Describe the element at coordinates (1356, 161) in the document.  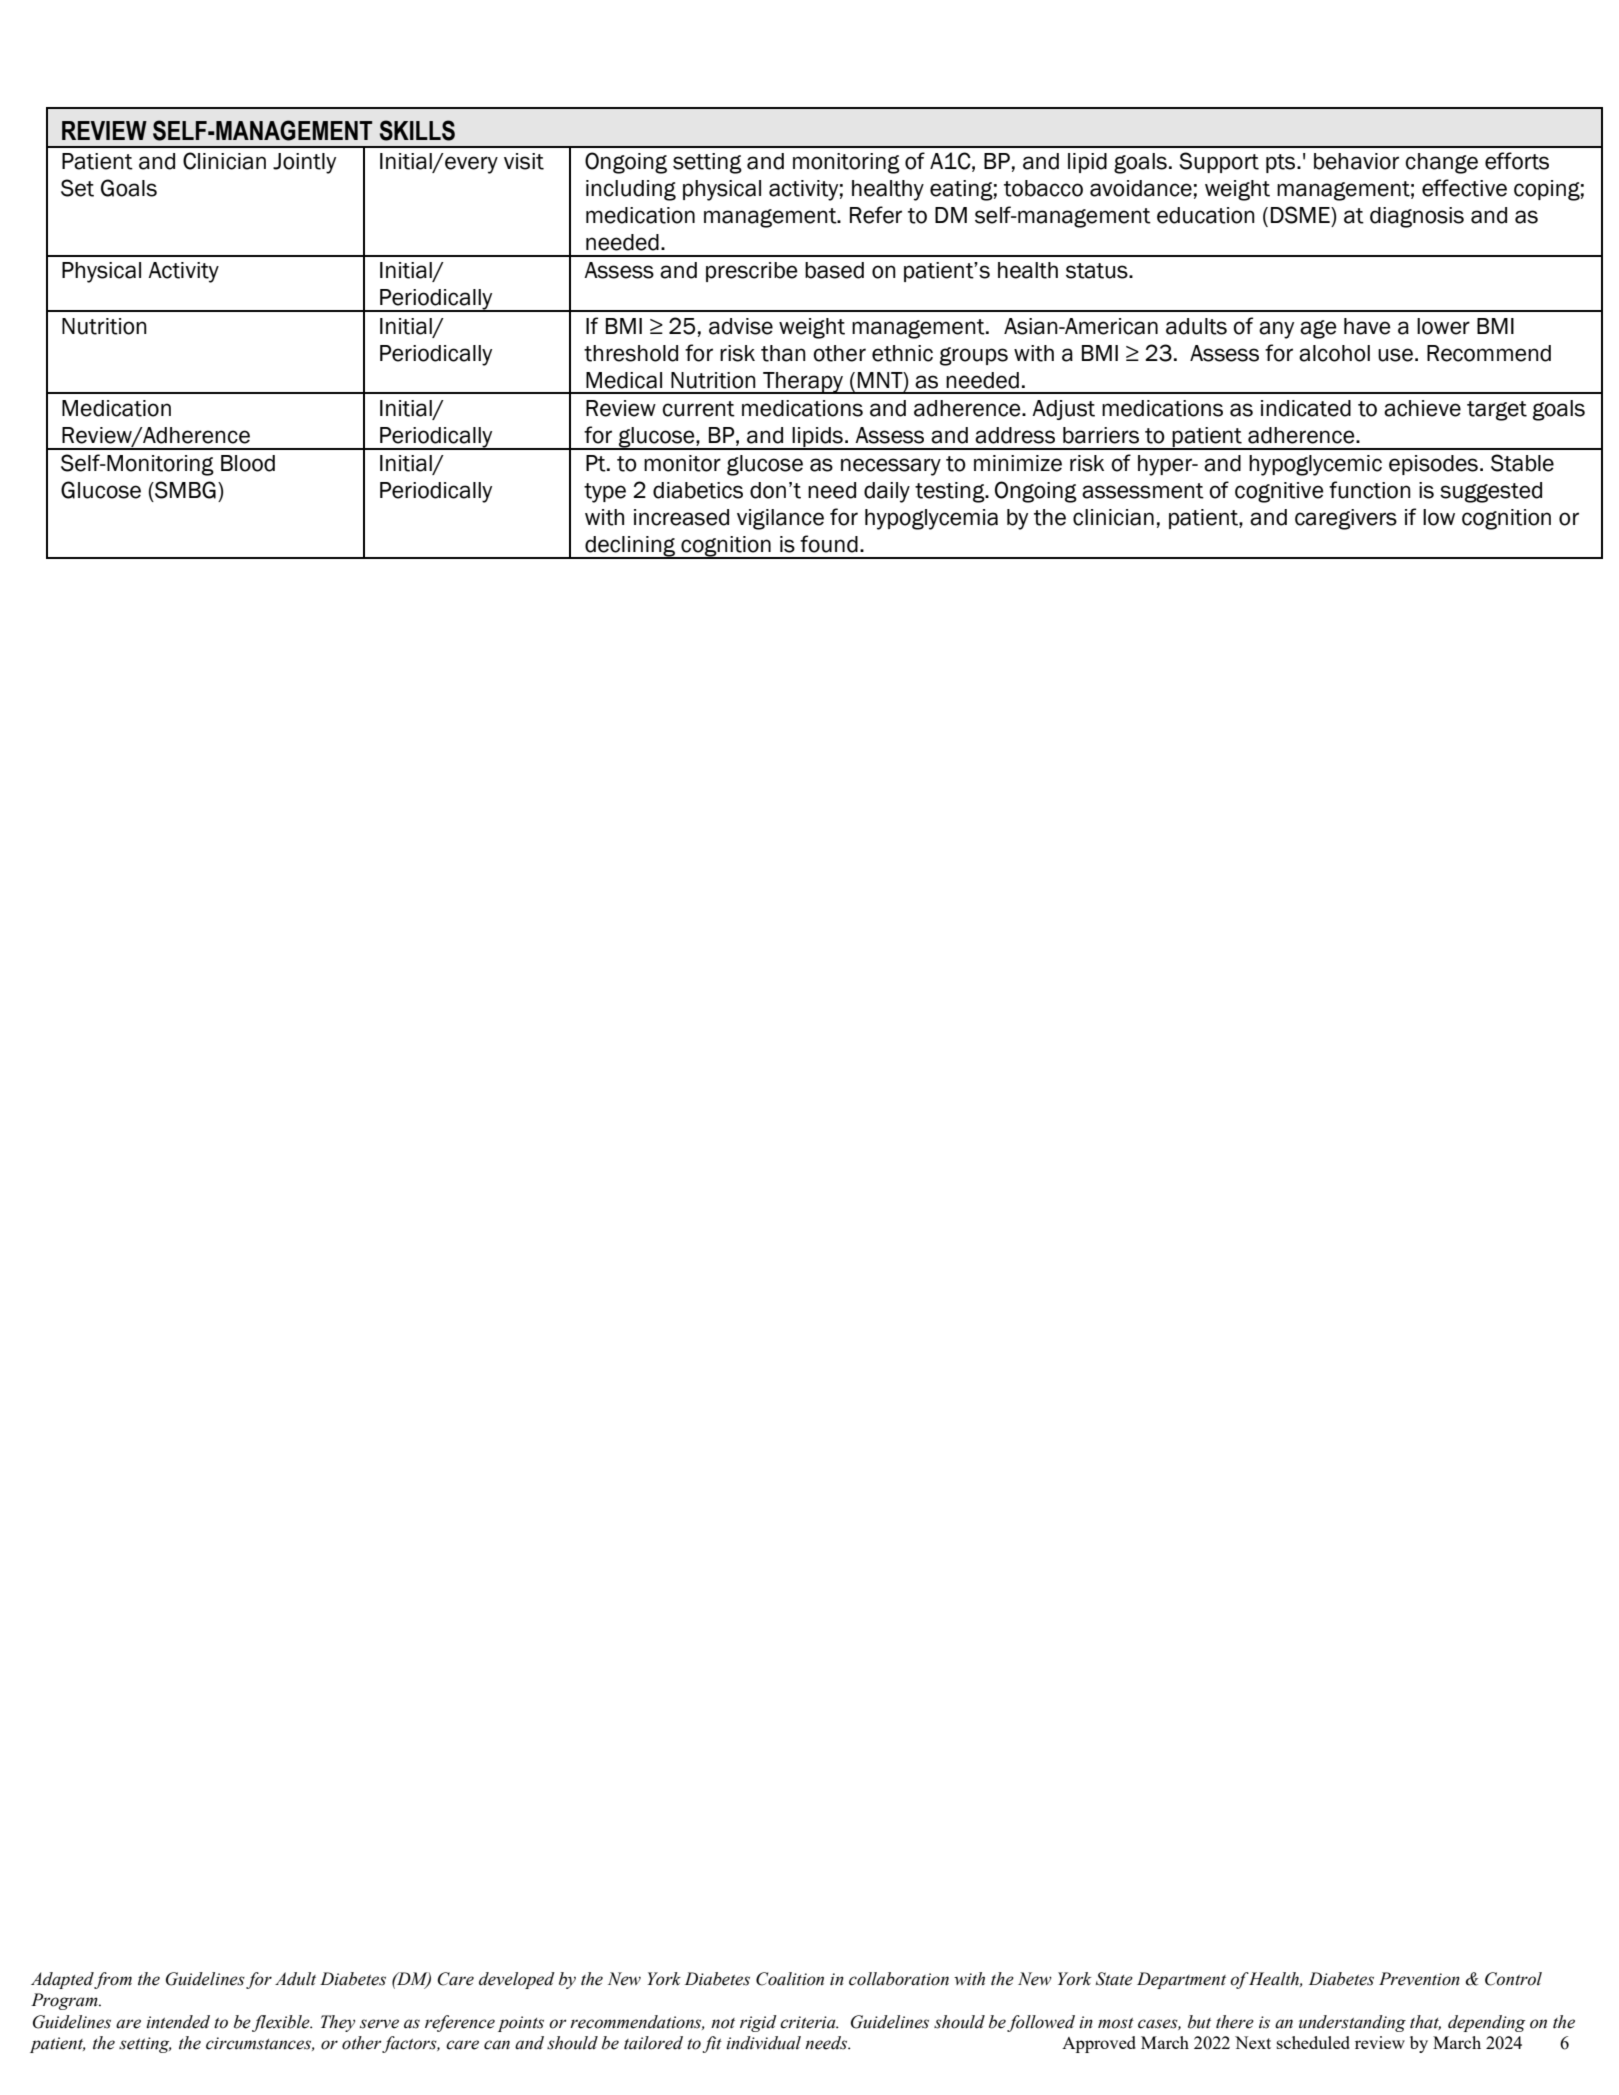
I see `behavior` at that location.
